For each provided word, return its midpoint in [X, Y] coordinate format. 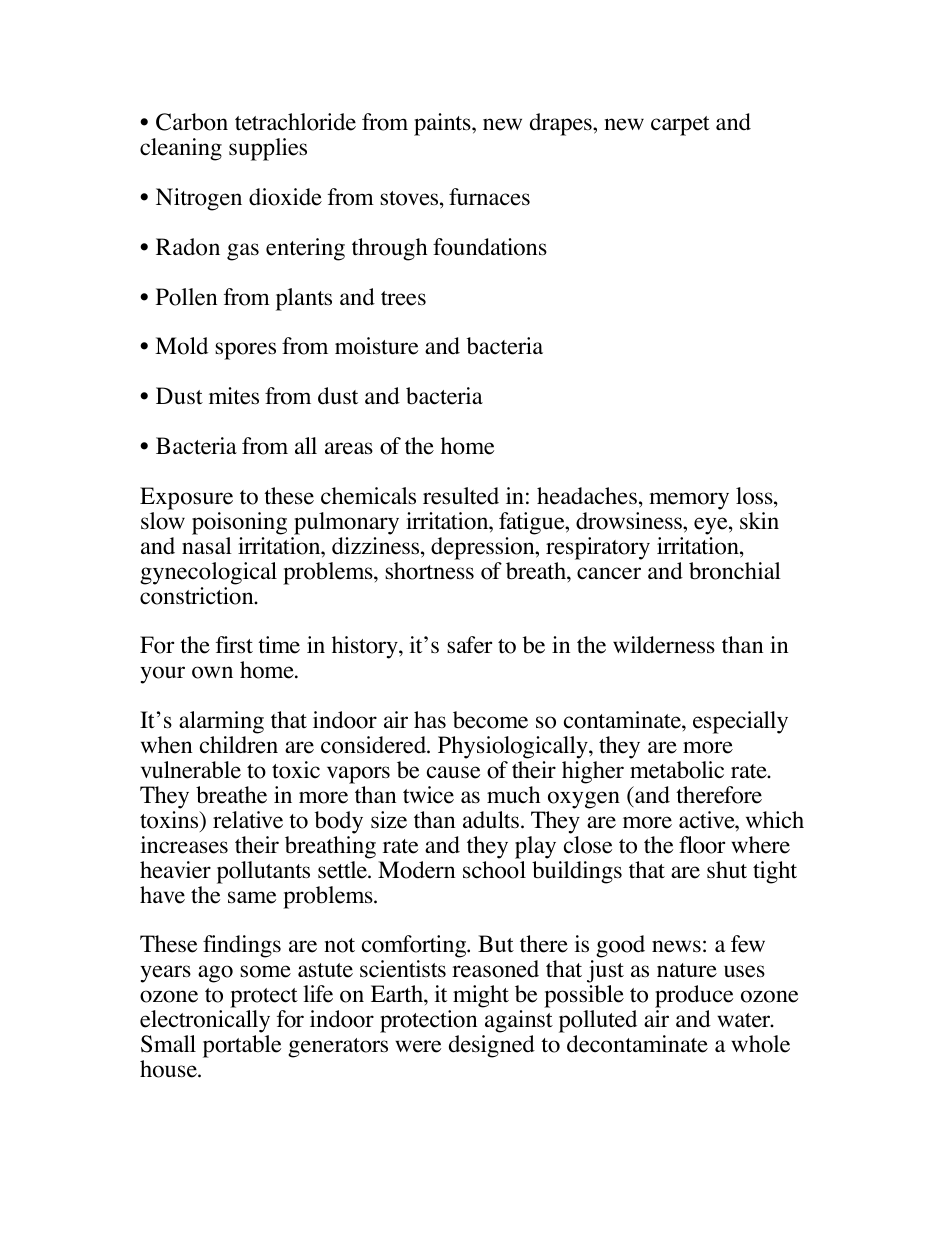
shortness [429, 571]
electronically [205, 1021]
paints [443, 124]
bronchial [735, 571]
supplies [268, 149]
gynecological [208, 573]
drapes [562, 124]
